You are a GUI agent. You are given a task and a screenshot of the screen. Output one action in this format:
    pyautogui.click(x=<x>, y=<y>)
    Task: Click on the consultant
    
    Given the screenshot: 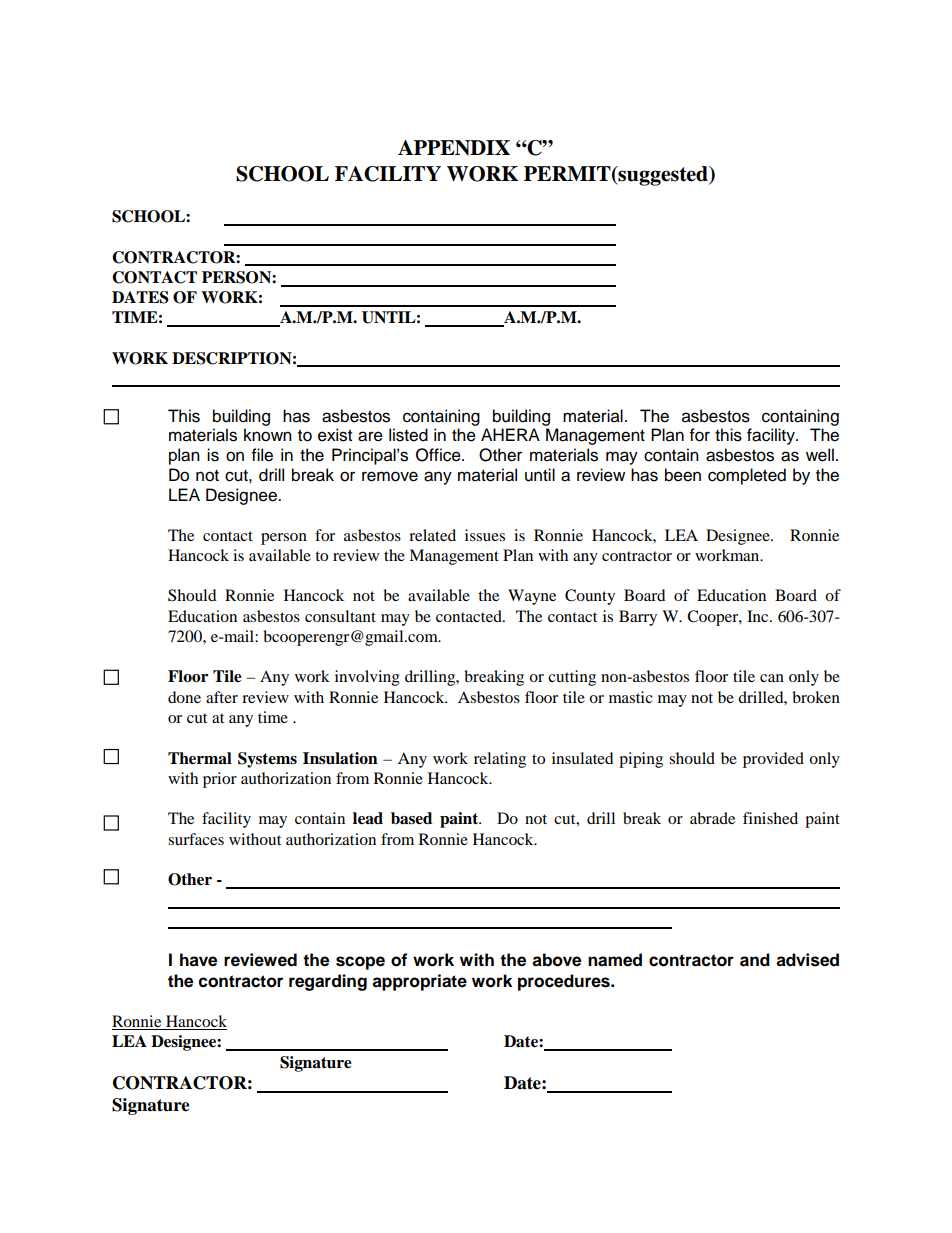 What is the action you would take?
    pyautogui.click(x=340, y=616)
